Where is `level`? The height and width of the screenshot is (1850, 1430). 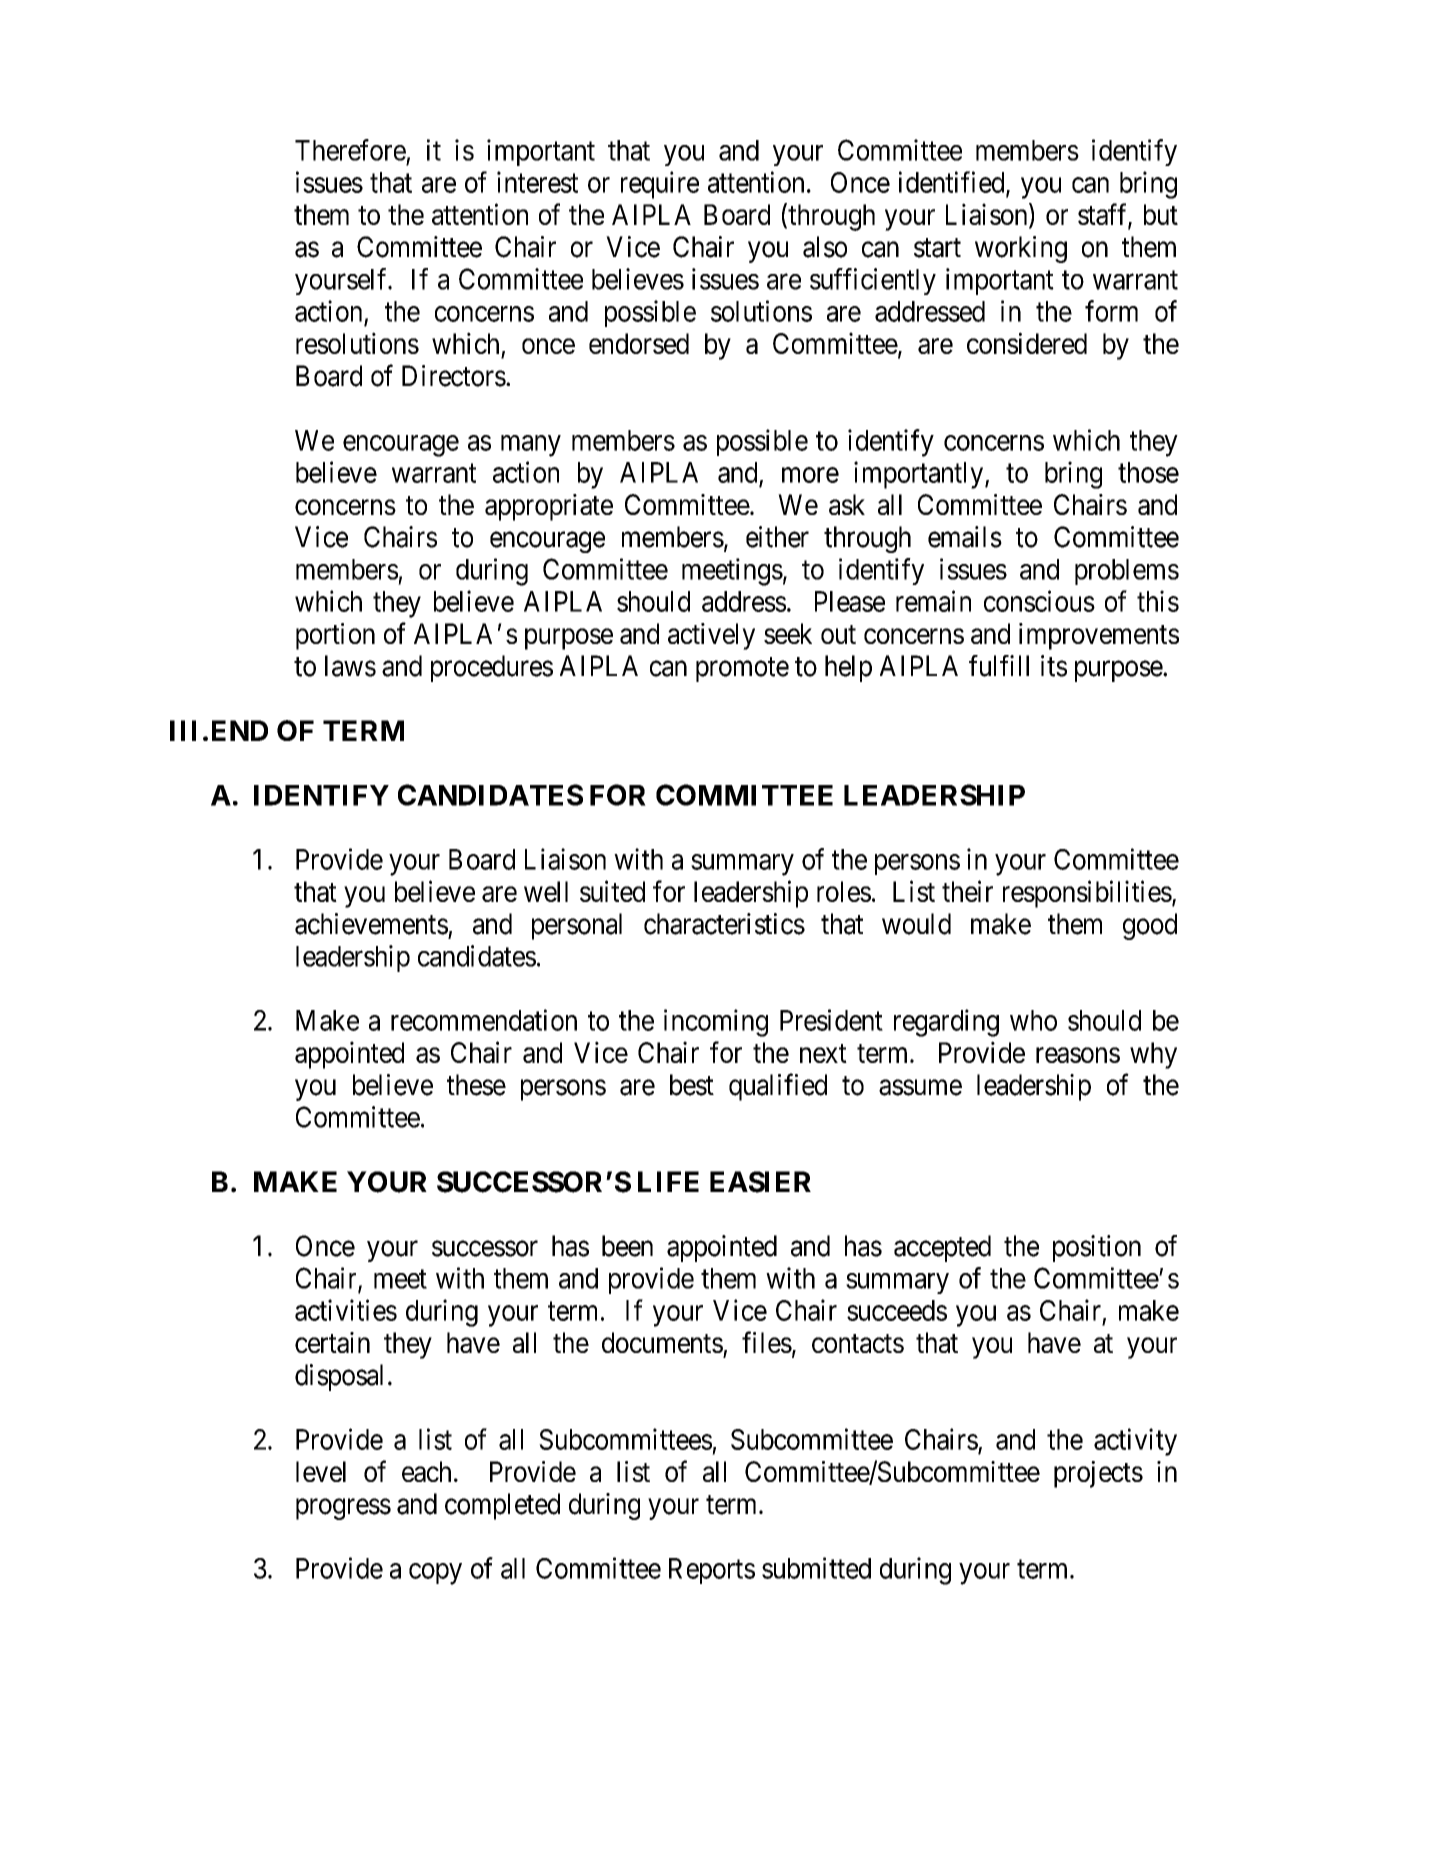
level is located at coordinates (321, 1471).
